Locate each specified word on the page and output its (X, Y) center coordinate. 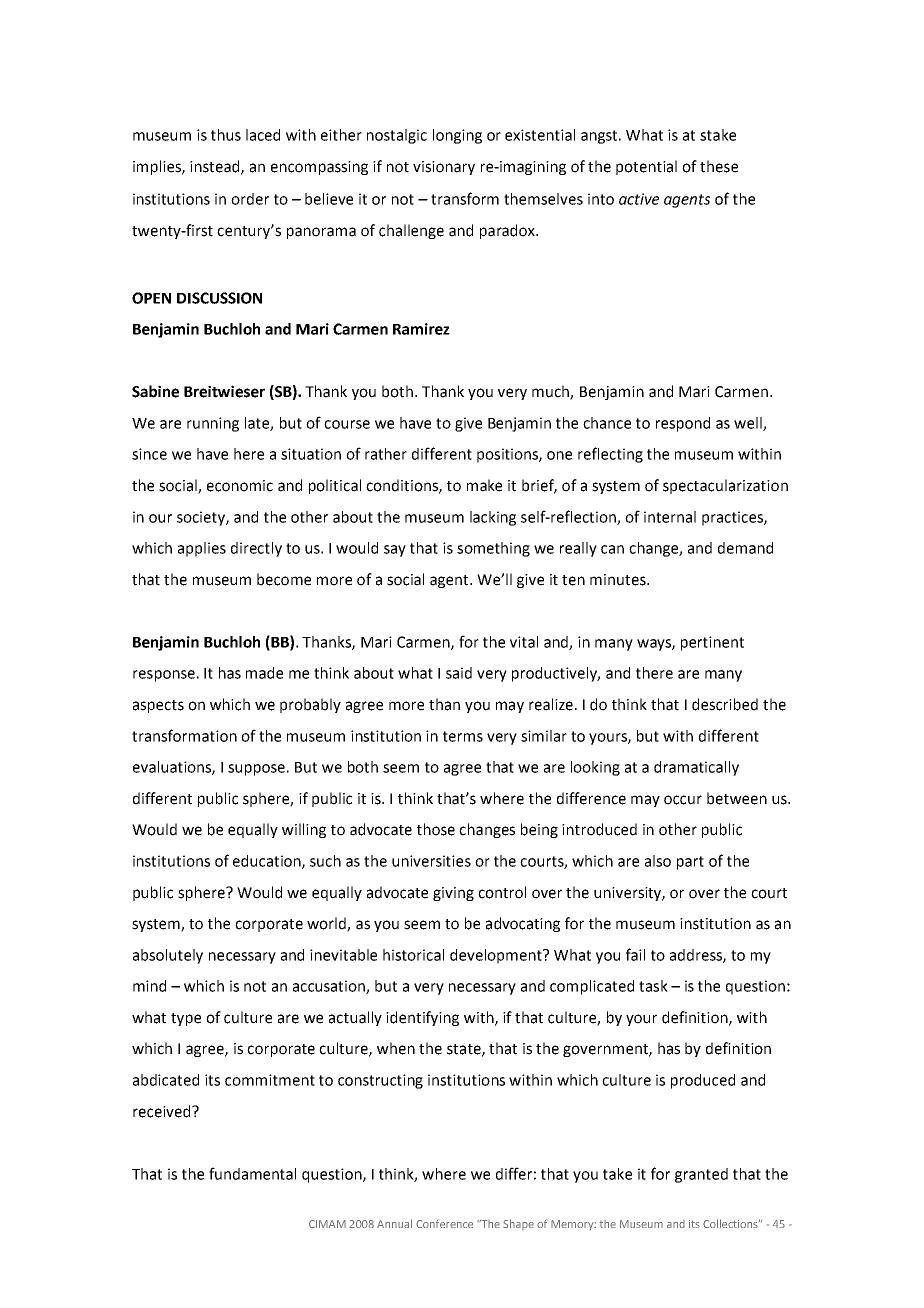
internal (670, 517)
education (268, 862)
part (690, 863)
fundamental (252, 1173)
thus (226, 135)
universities (431, 861)
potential (646, 167)
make (484, 485)
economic (240, 486)
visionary (444, 168)
